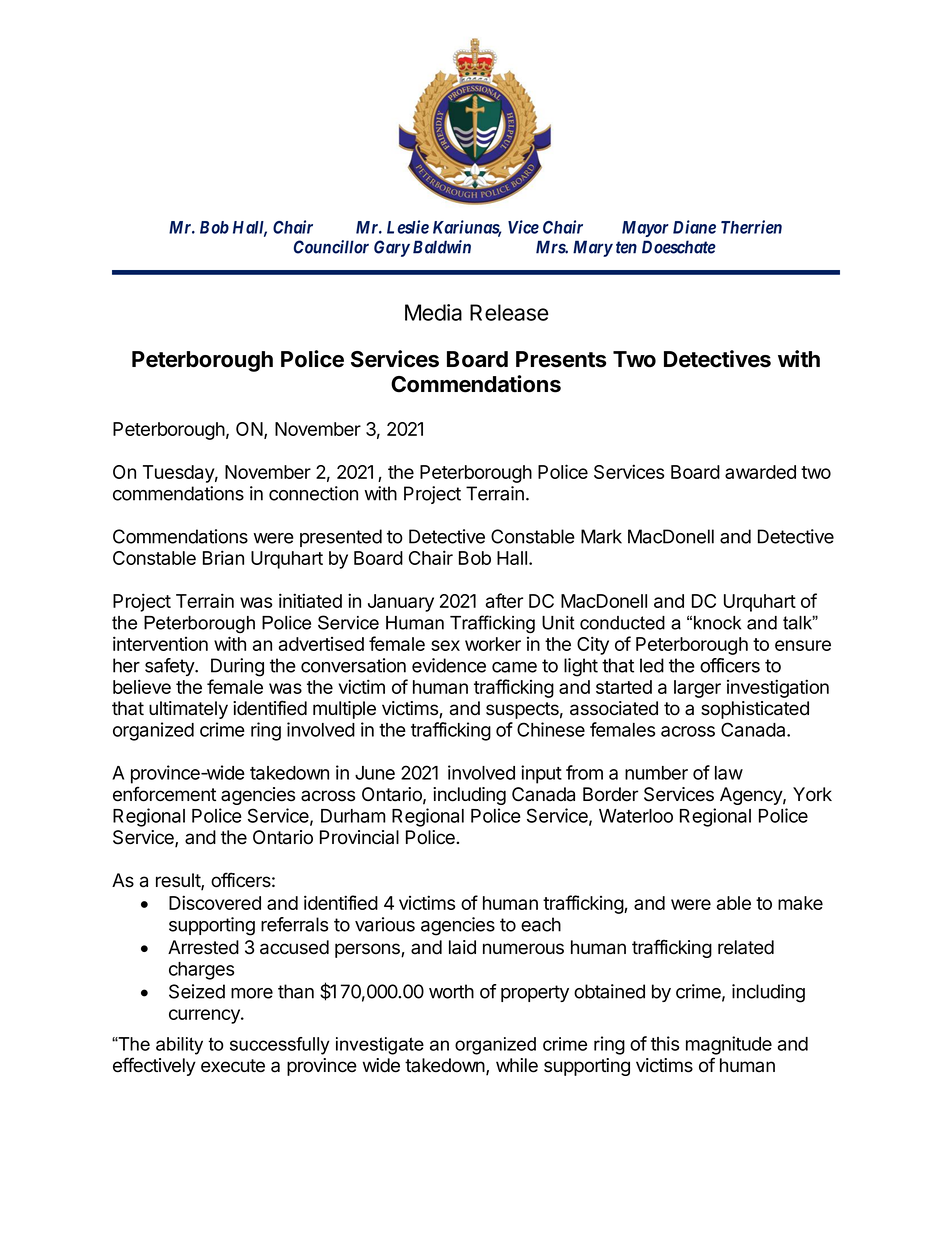 The height and width of the screenshot is (1233, 952). Describe the element at coordinates (442, 247) in the screenshot. I see `Baldwin` at that location.
